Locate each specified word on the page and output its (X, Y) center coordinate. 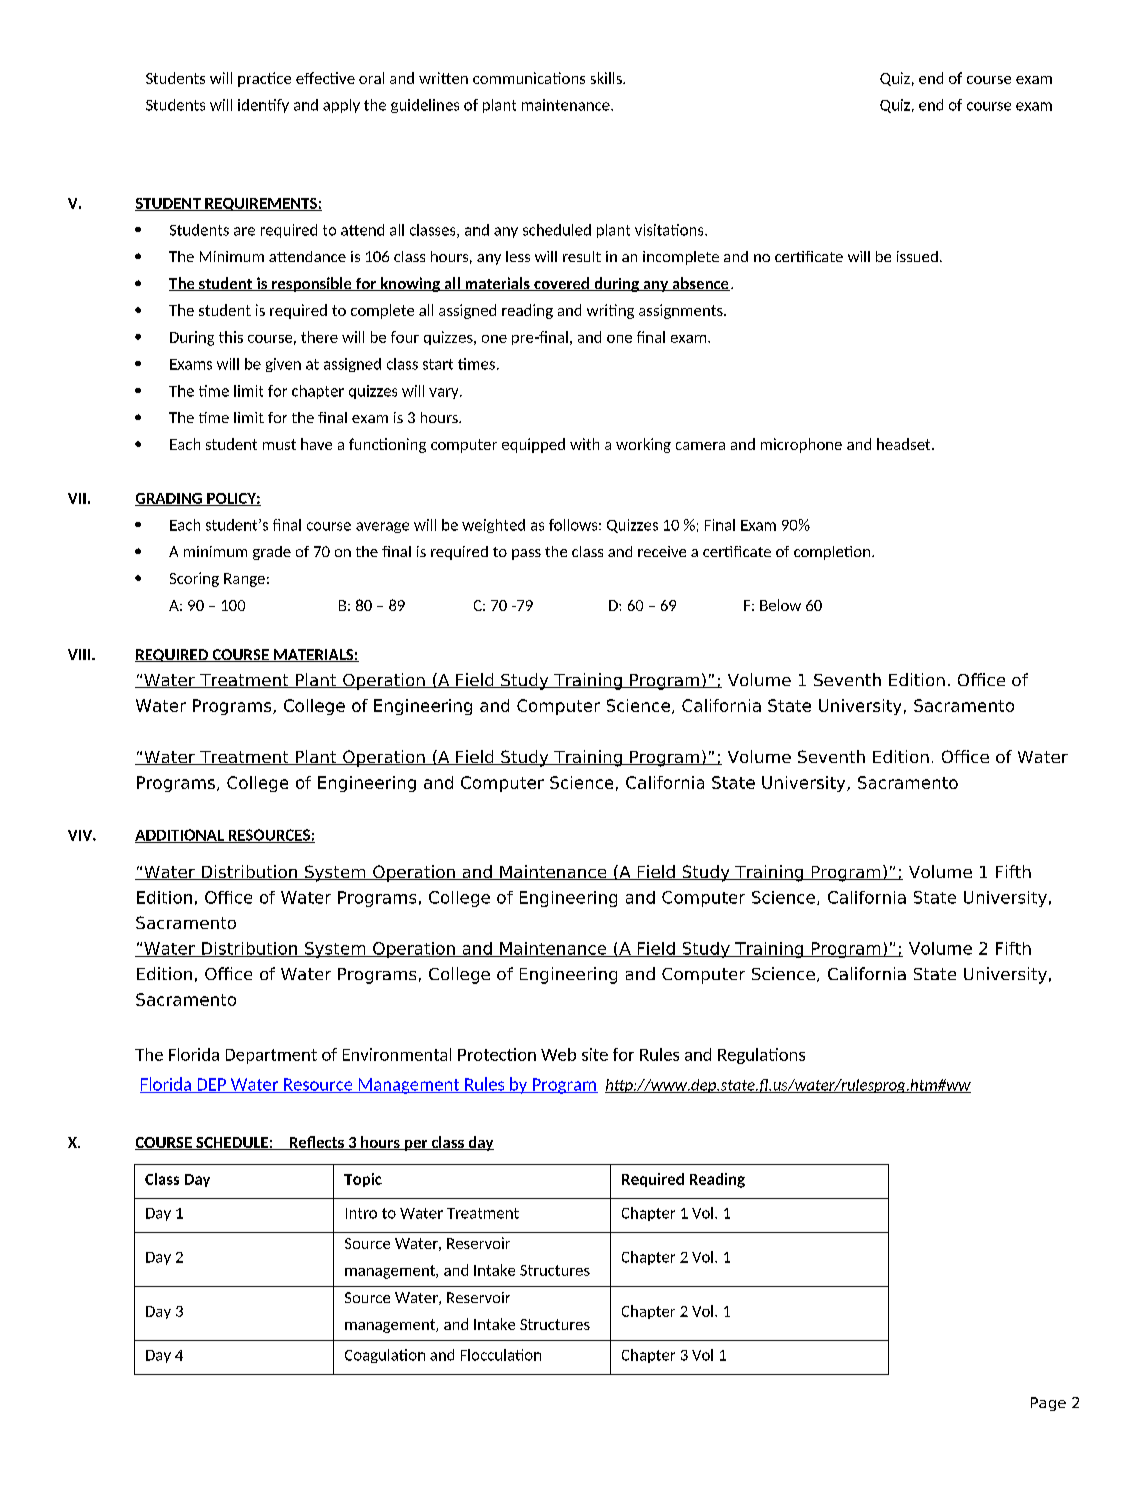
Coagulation (385, 1356)
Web (558, 1054)
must (279, 444)
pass (526, 554)
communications (529, 78)
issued (917, 256)
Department (271, 1056)
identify (263, 106)
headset (905, 444)
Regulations (761, 1056)
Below (780, 605)
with (584, 444)
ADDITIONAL (180, 836)
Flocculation (501, 1355)
